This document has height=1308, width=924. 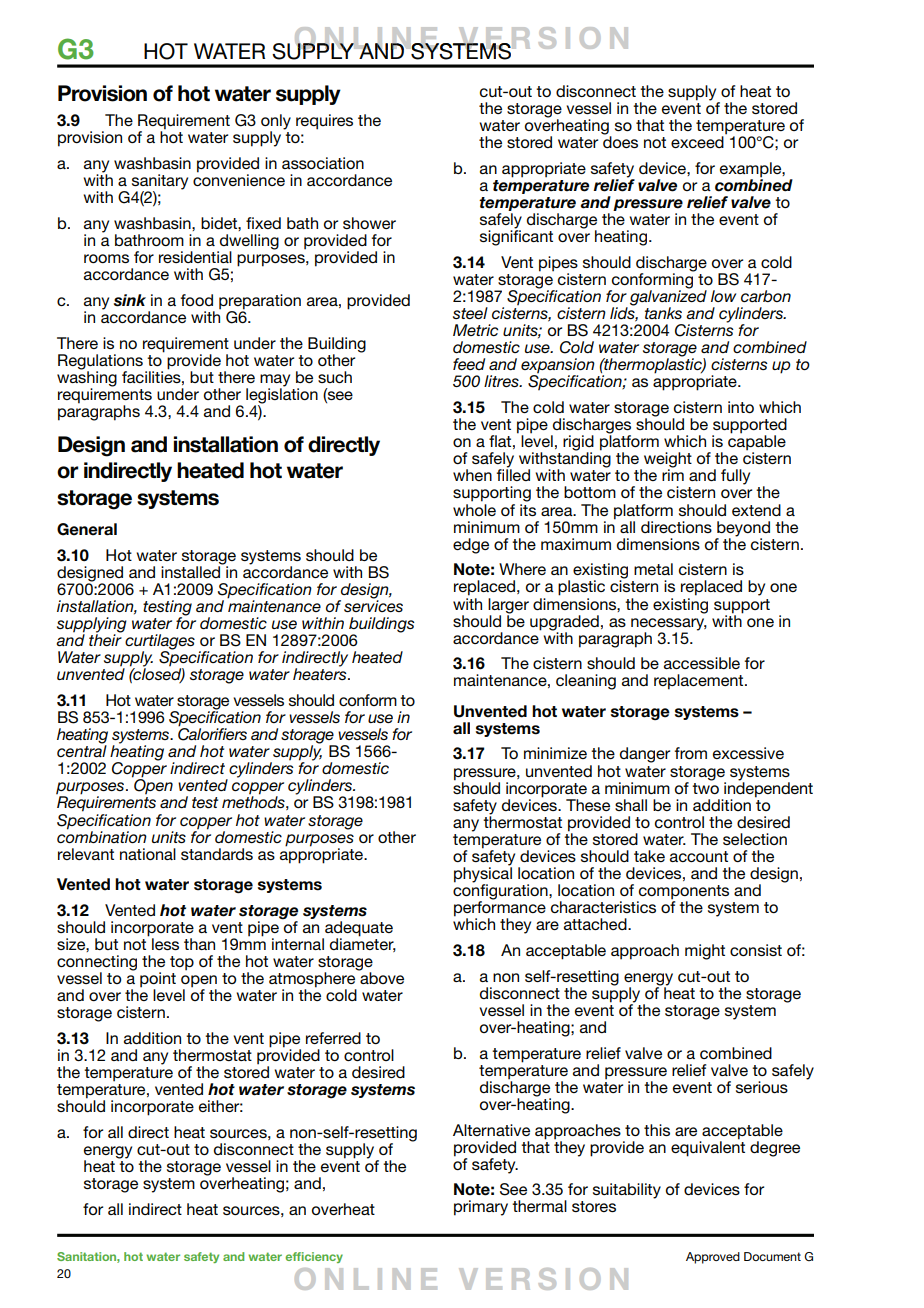 I want to click on referred, so click(x=333, y=1038).
